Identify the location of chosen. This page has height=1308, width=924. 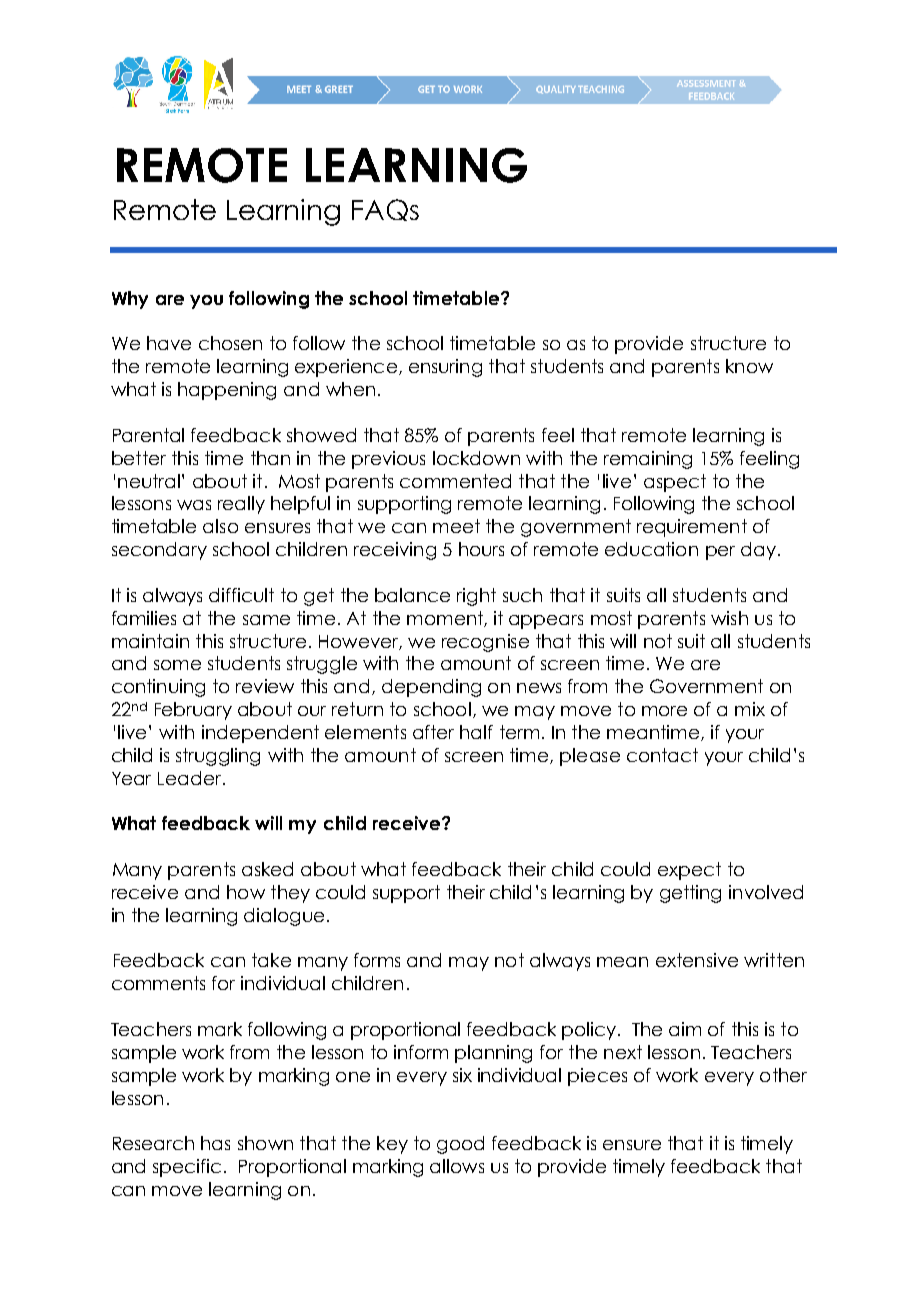
(230, 343).
